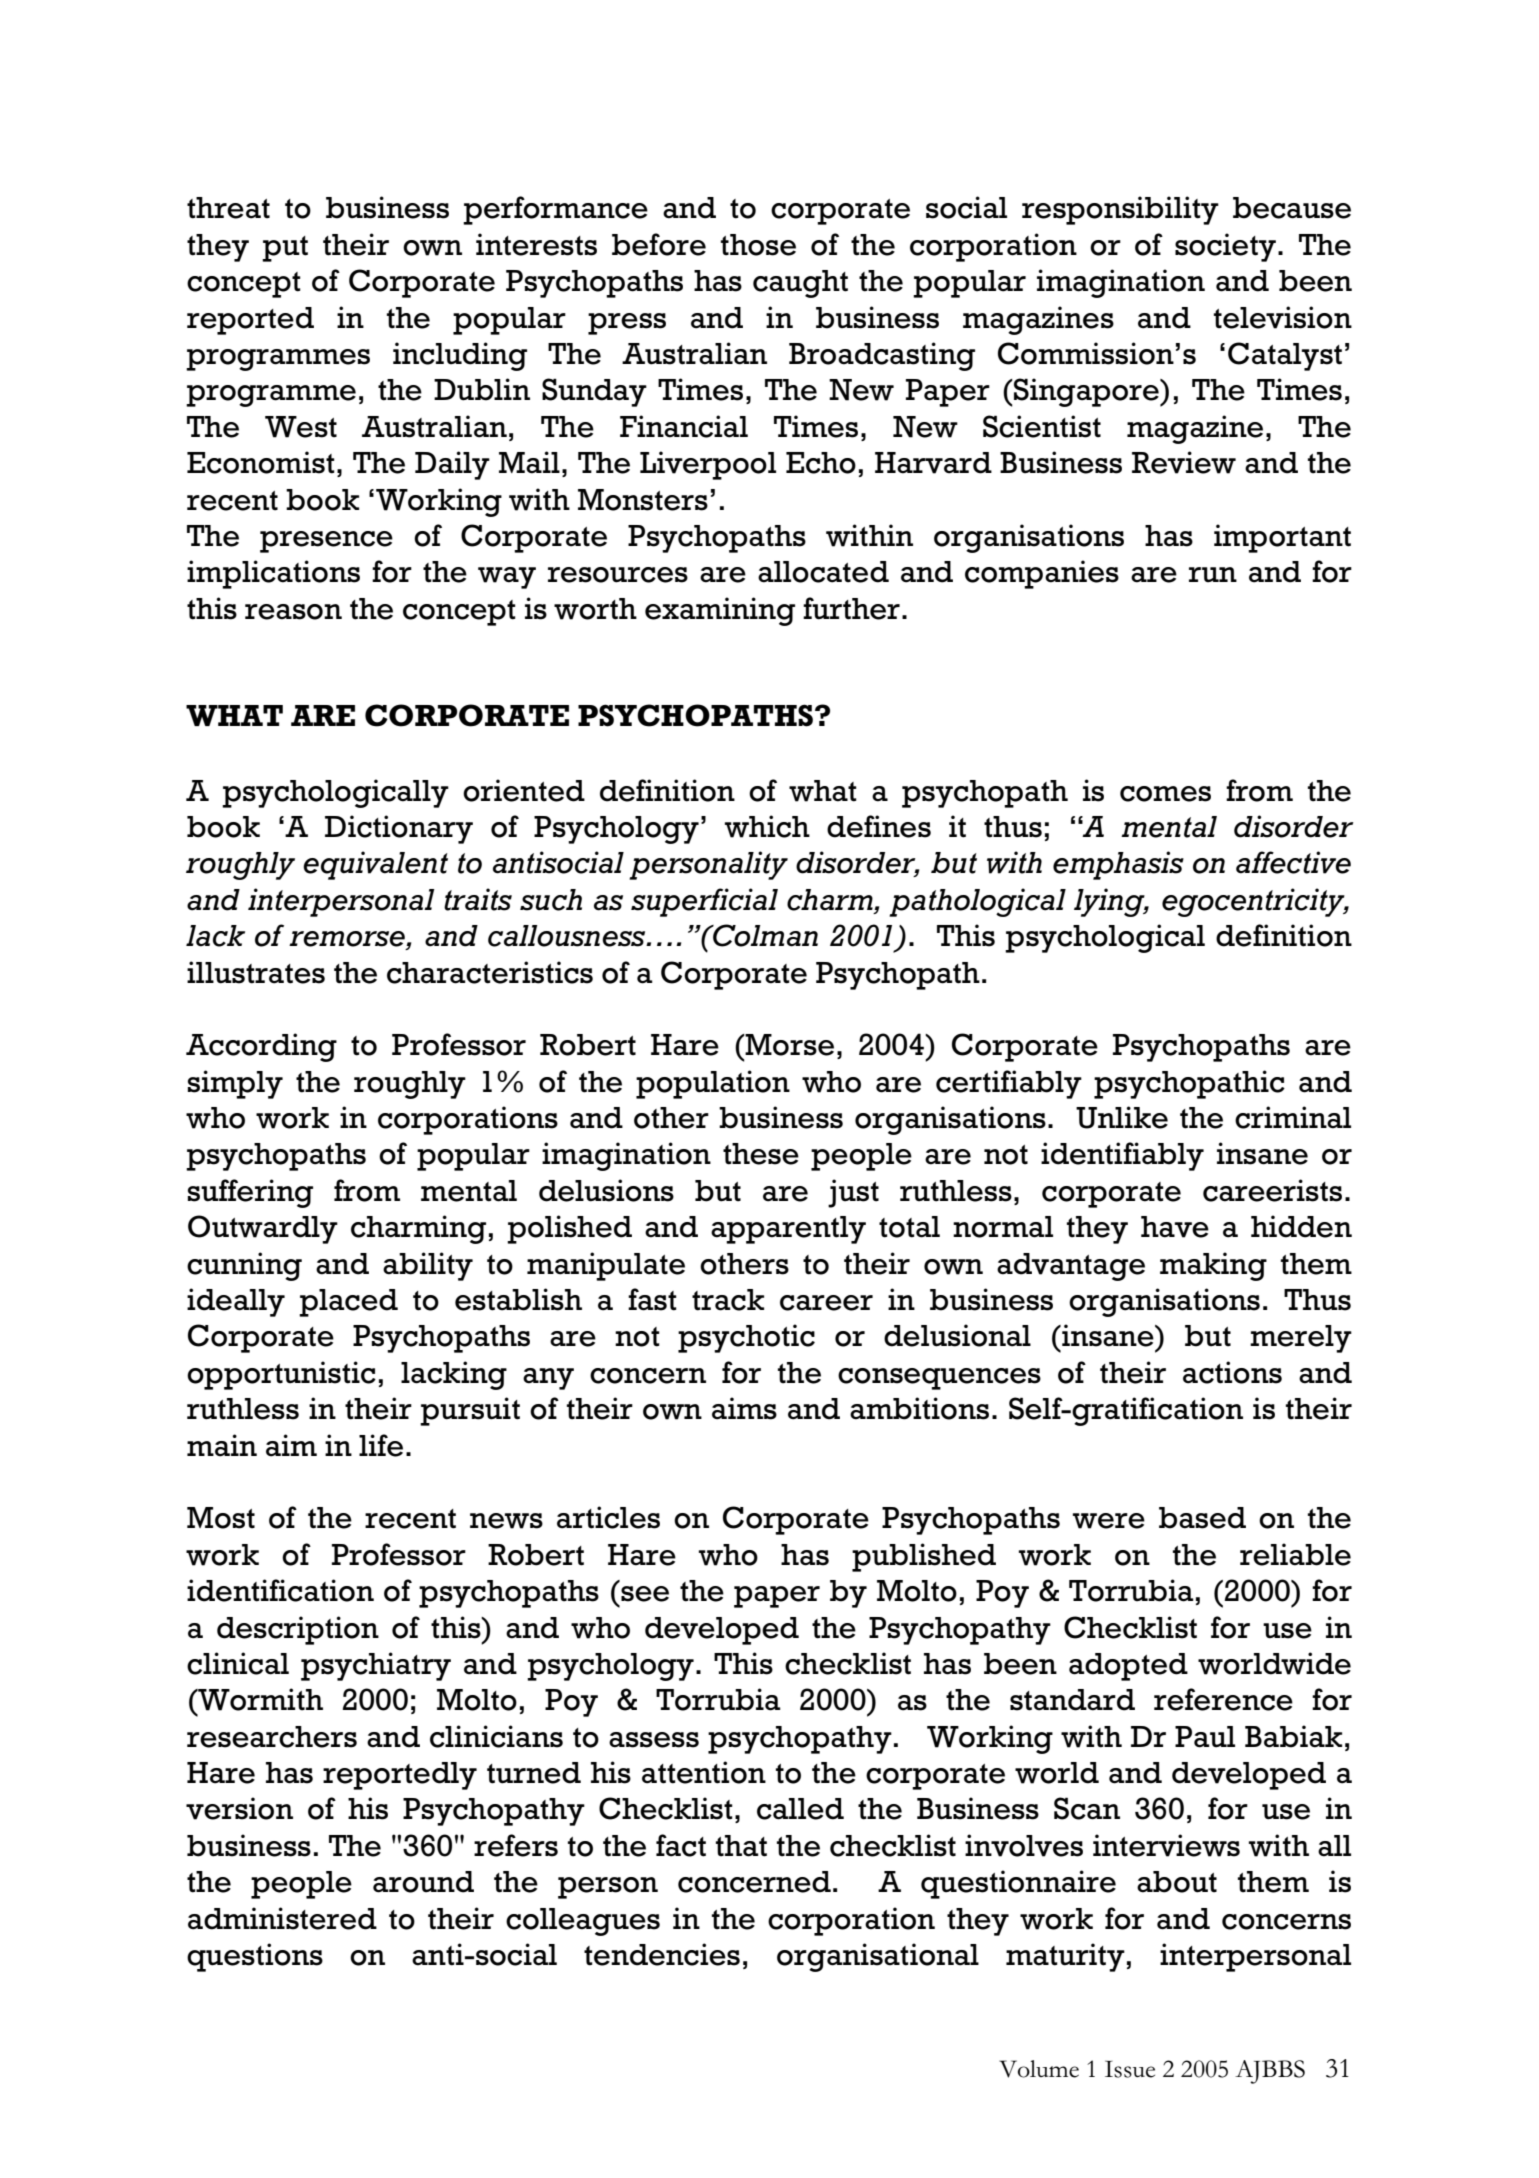  Describe the element at coordinates (761, 1154) in the image. I see `these` at that location.
